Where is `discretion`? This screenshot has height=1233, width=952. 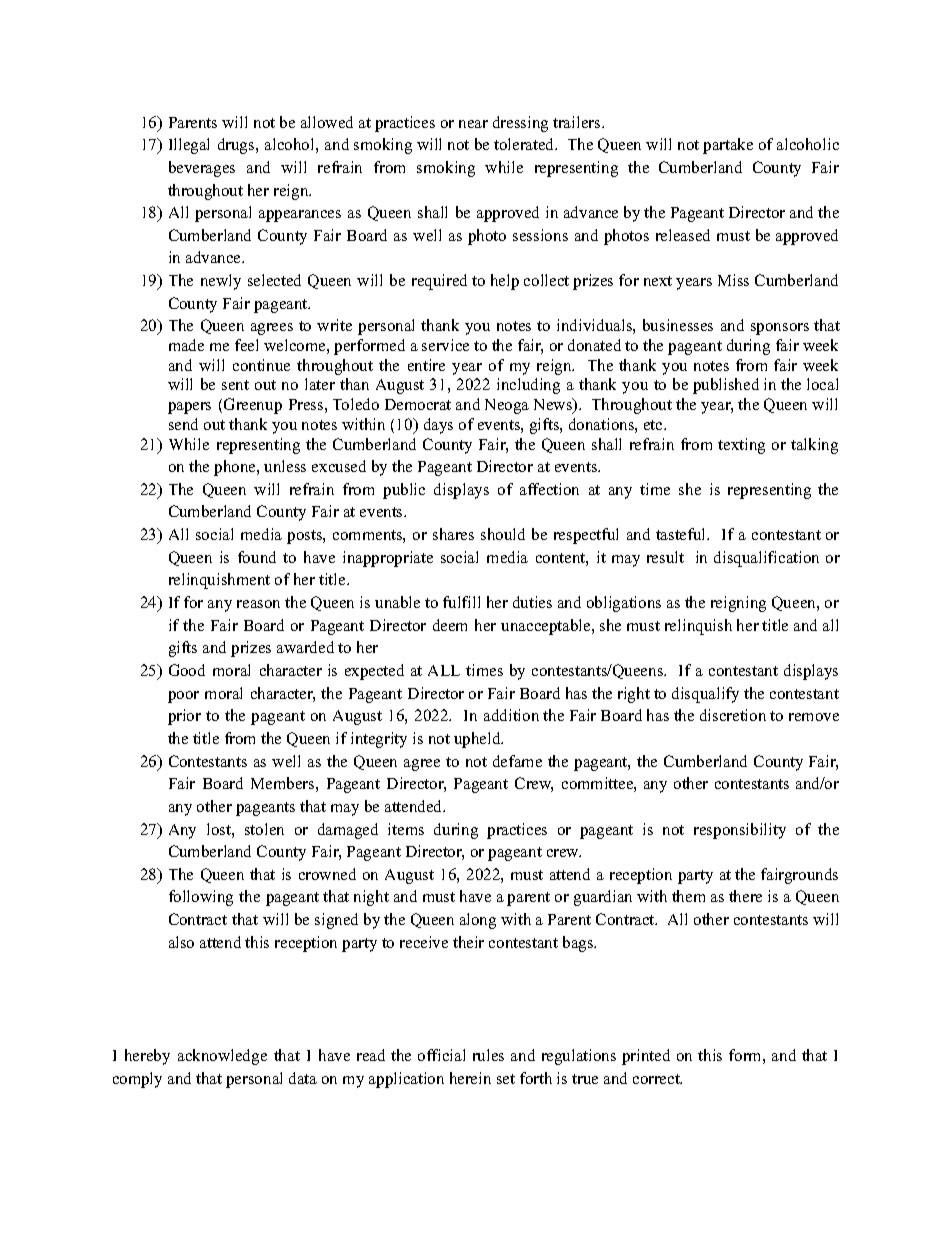 discretion is located at coordinates (733, 715).
